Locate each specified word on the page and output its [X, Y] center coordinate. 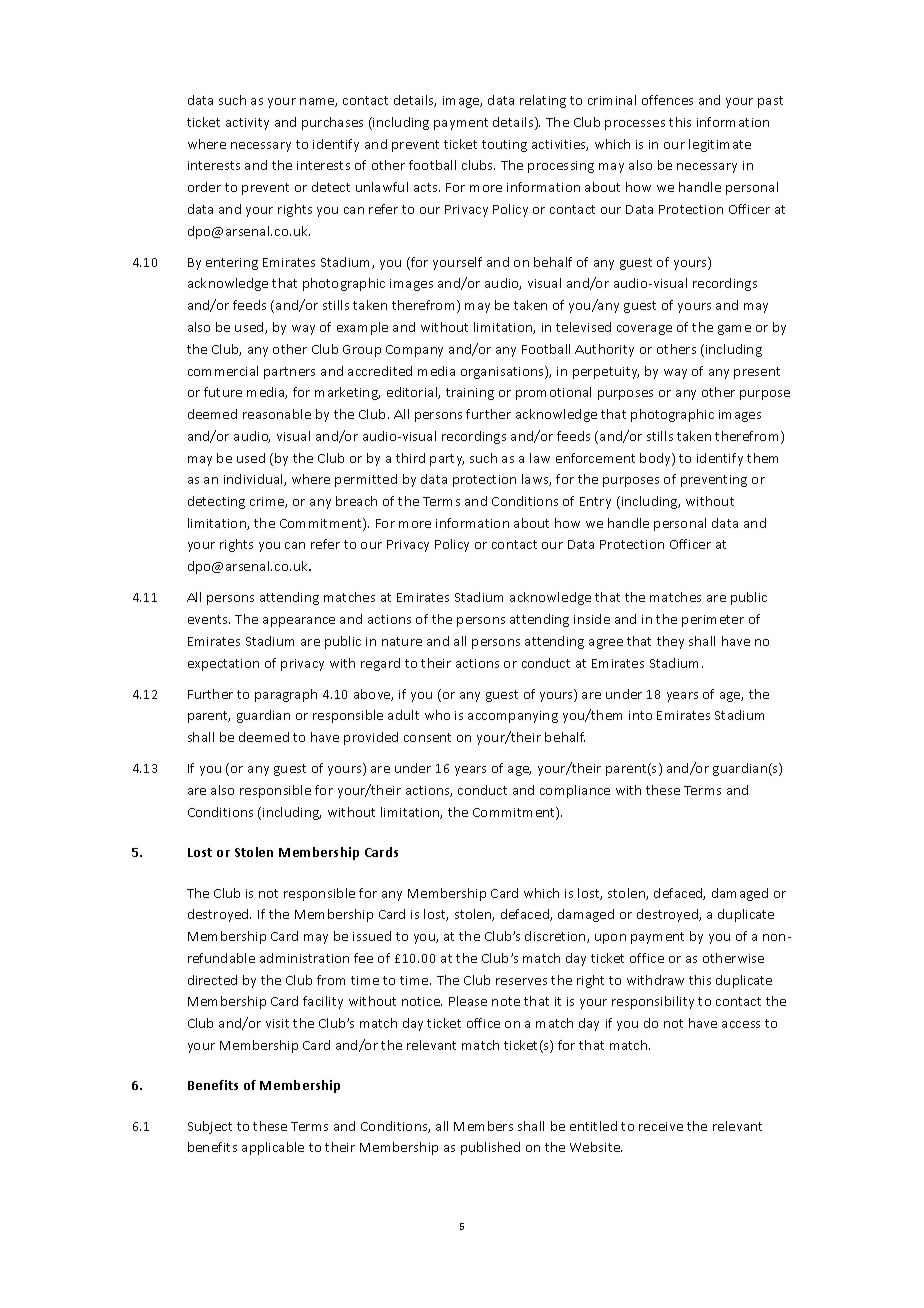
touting [504, 146]
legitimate [720, 145]
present [757, 373]
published [490, 1148]
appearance [299, 622]
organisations [503, 372]
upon [610, 939]
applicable [273, 1148]
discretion [556, 937]
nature [402, 641]
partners [289, 373]
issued [372, 936]
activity [247, 124]
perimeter [713, 621]
